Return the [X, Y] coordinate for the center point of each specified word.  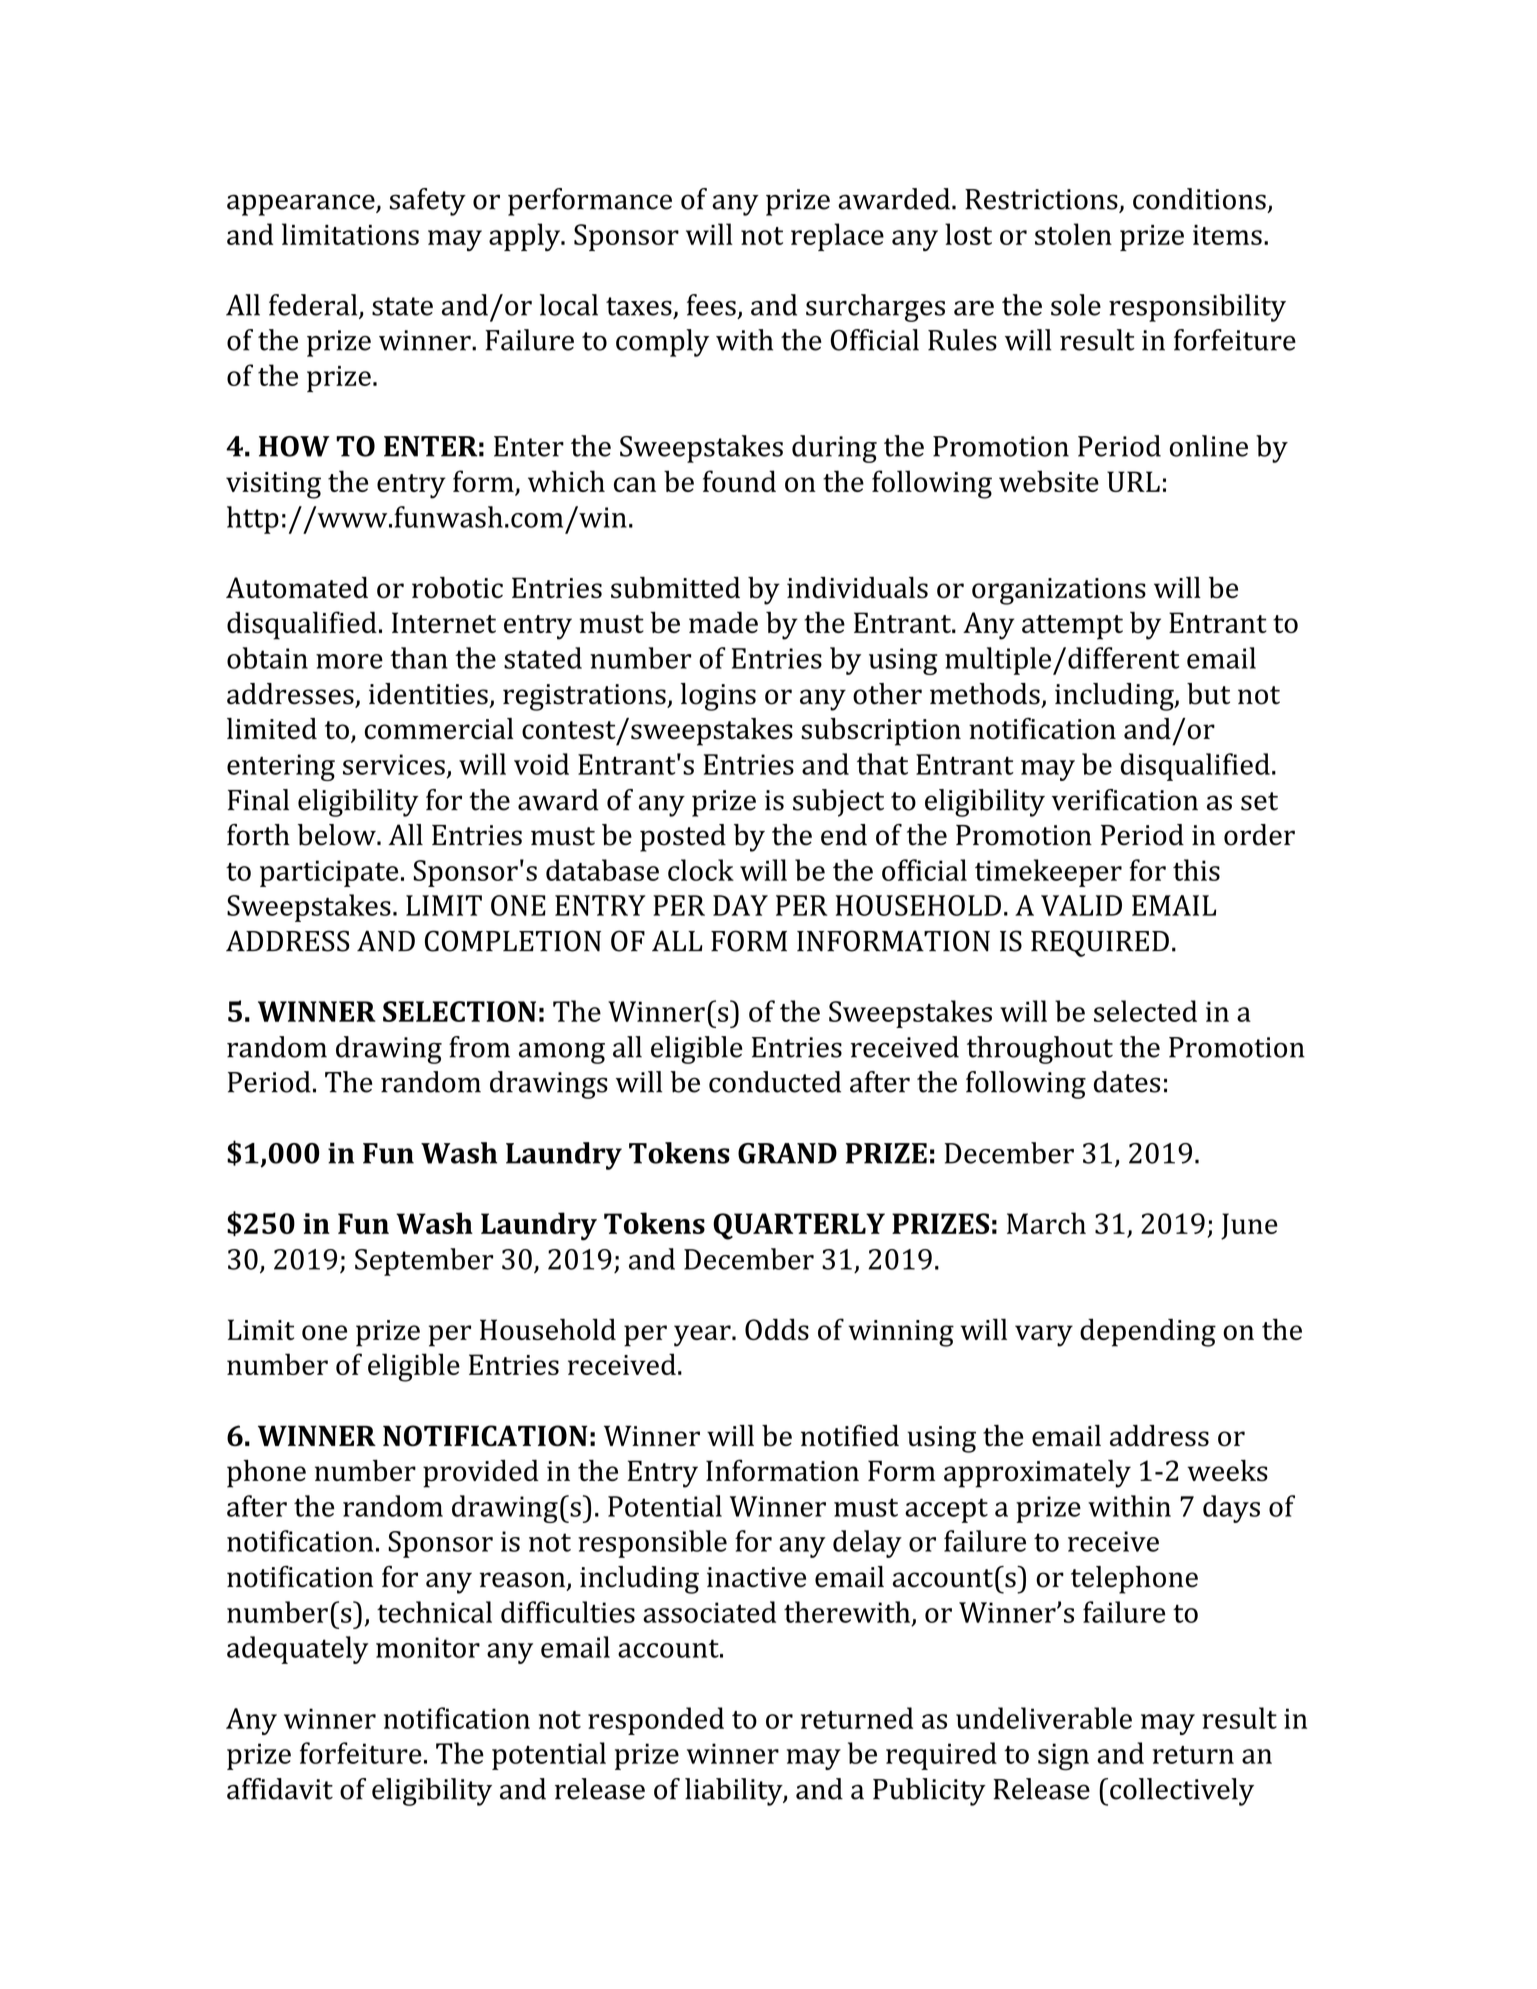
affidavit [280, 1789]
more [349, 661]
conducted [775, 1082]
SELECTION [459, 1011]
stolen [1073, 234]
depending [1148, 1332]
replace [837, 237]
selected [1145, 1011]
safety [428, 202]
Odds [777, 1329]
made [723, 622]
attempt [1072, 627]
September [424, 1262]
